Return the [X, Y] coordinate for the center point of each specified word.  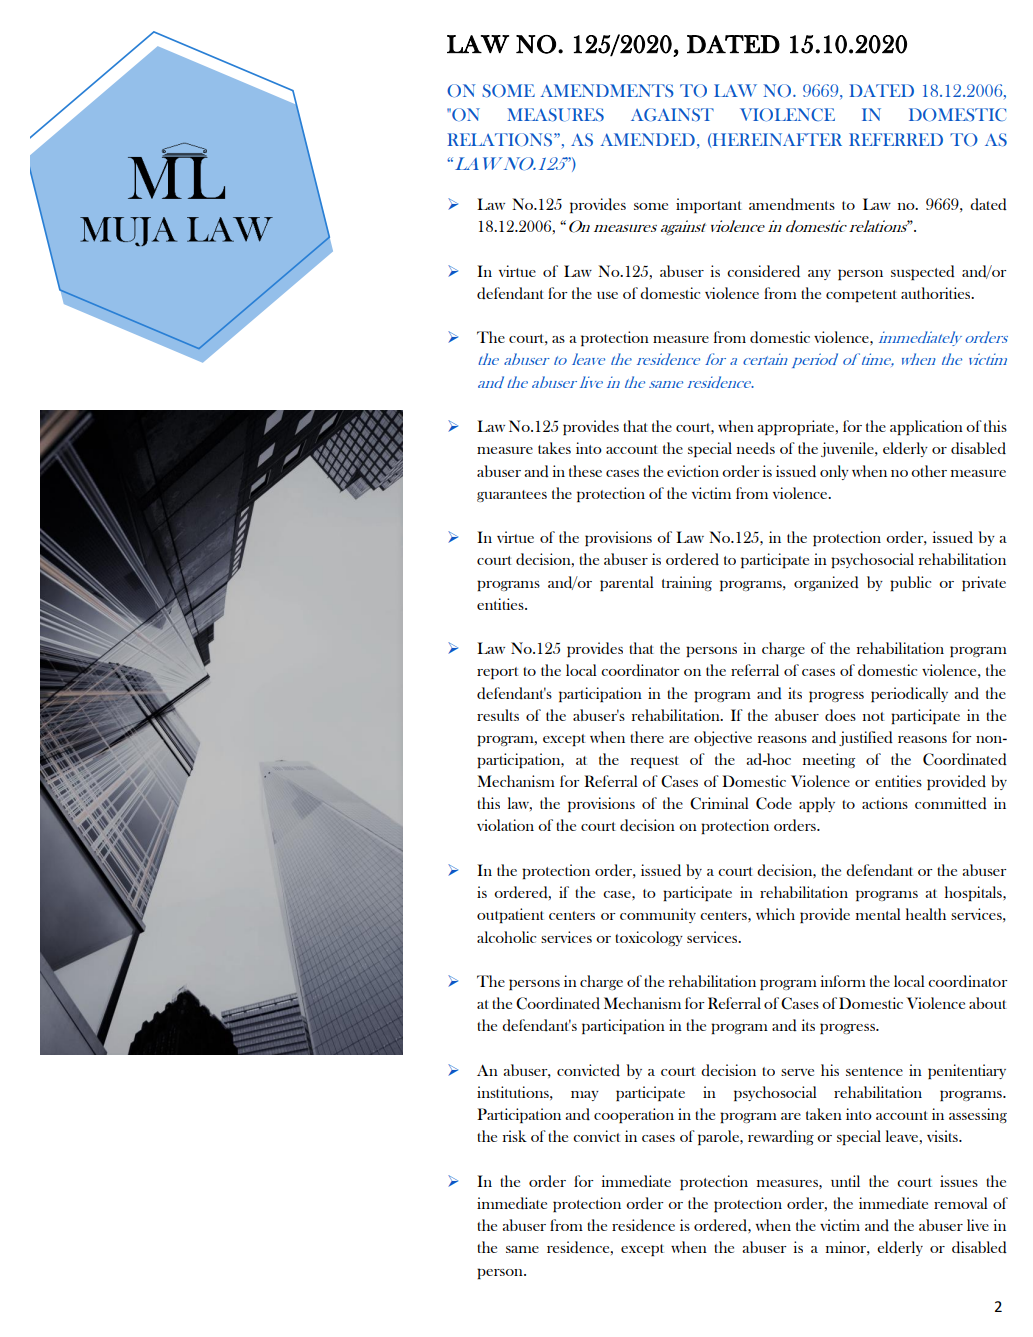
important [709, 205]
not [874, 716]
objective [723, 738]
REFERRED [896, 139]
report [498, 673]
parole [719, 1137]
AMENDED [648, 139]
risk [515, 1136]
